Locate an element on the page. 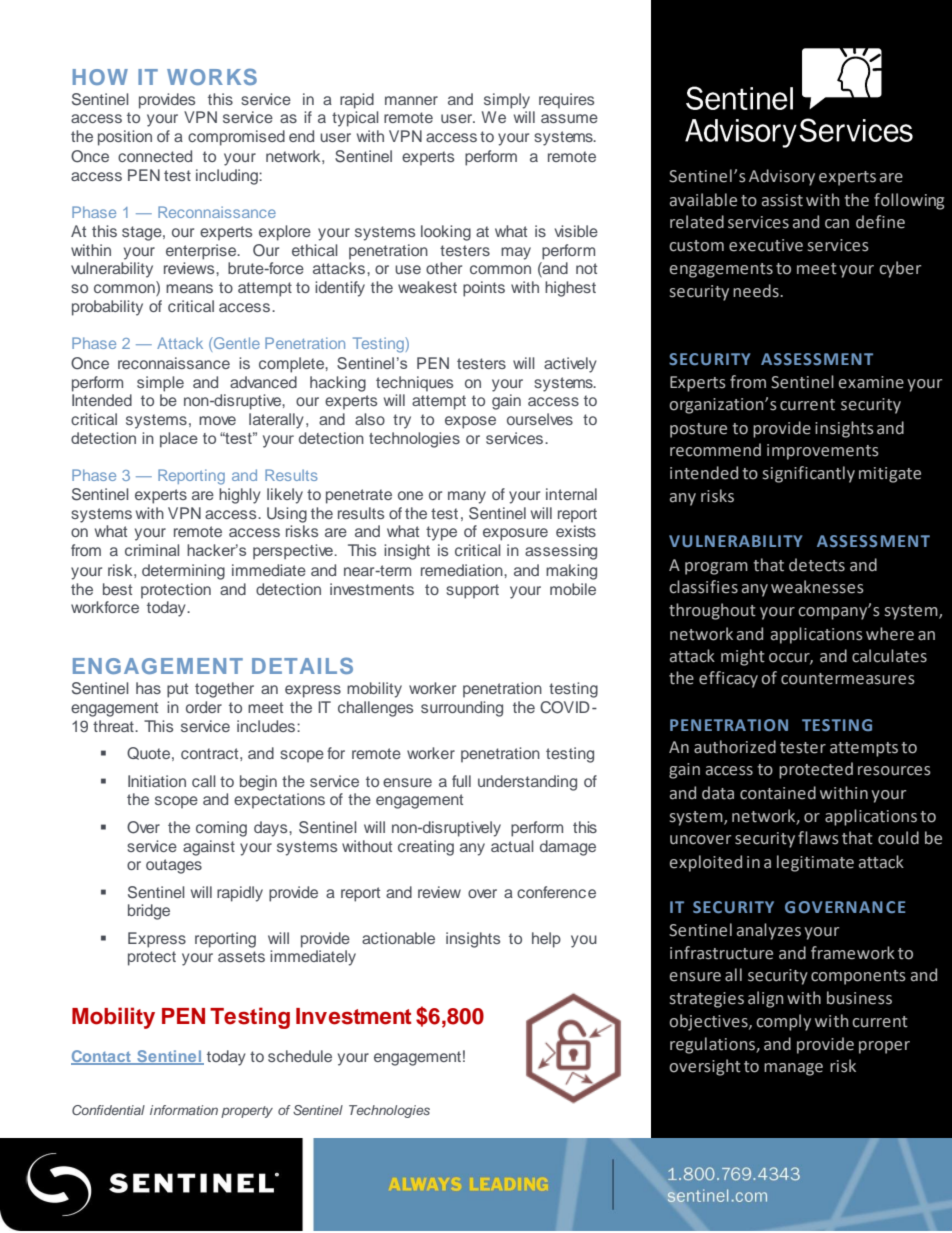 The height and width of the page is (1233, 952). place is located at coordinates (179, 439).
